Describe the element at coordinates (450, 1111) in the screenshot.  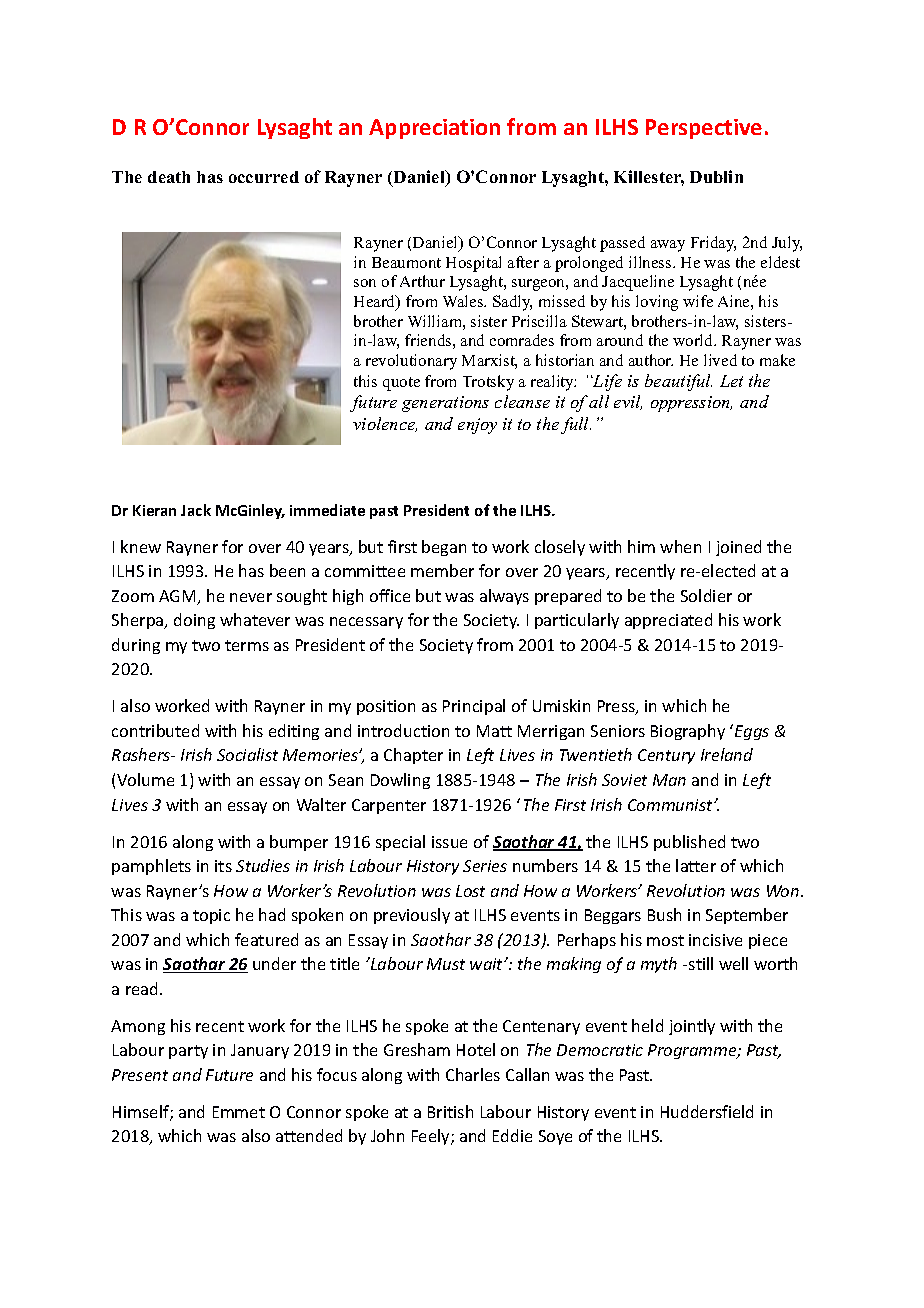
I see `British` at that location.
